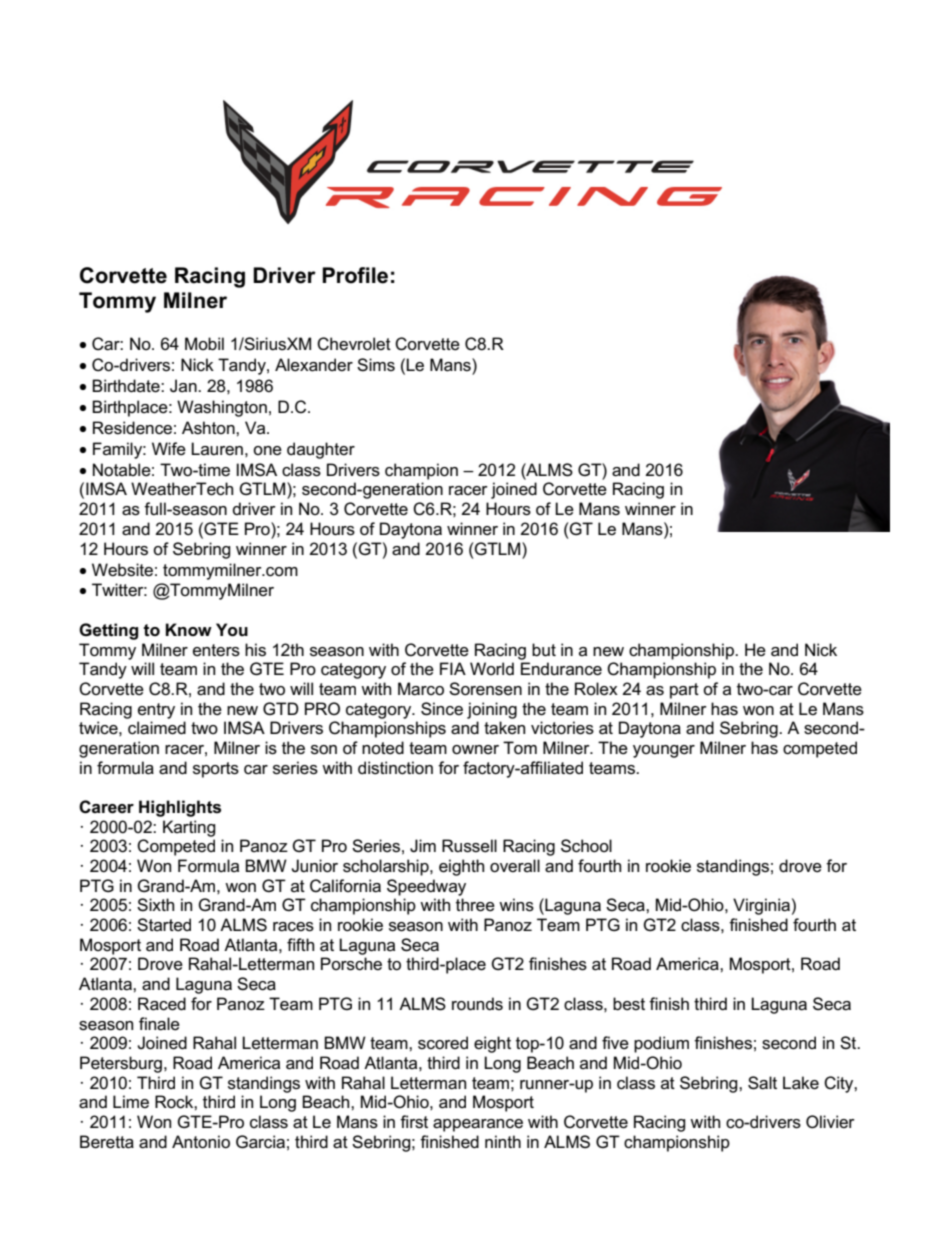 The width and height of the image is (952, 1233). I want to click on Mobil, so click(204, 343).
